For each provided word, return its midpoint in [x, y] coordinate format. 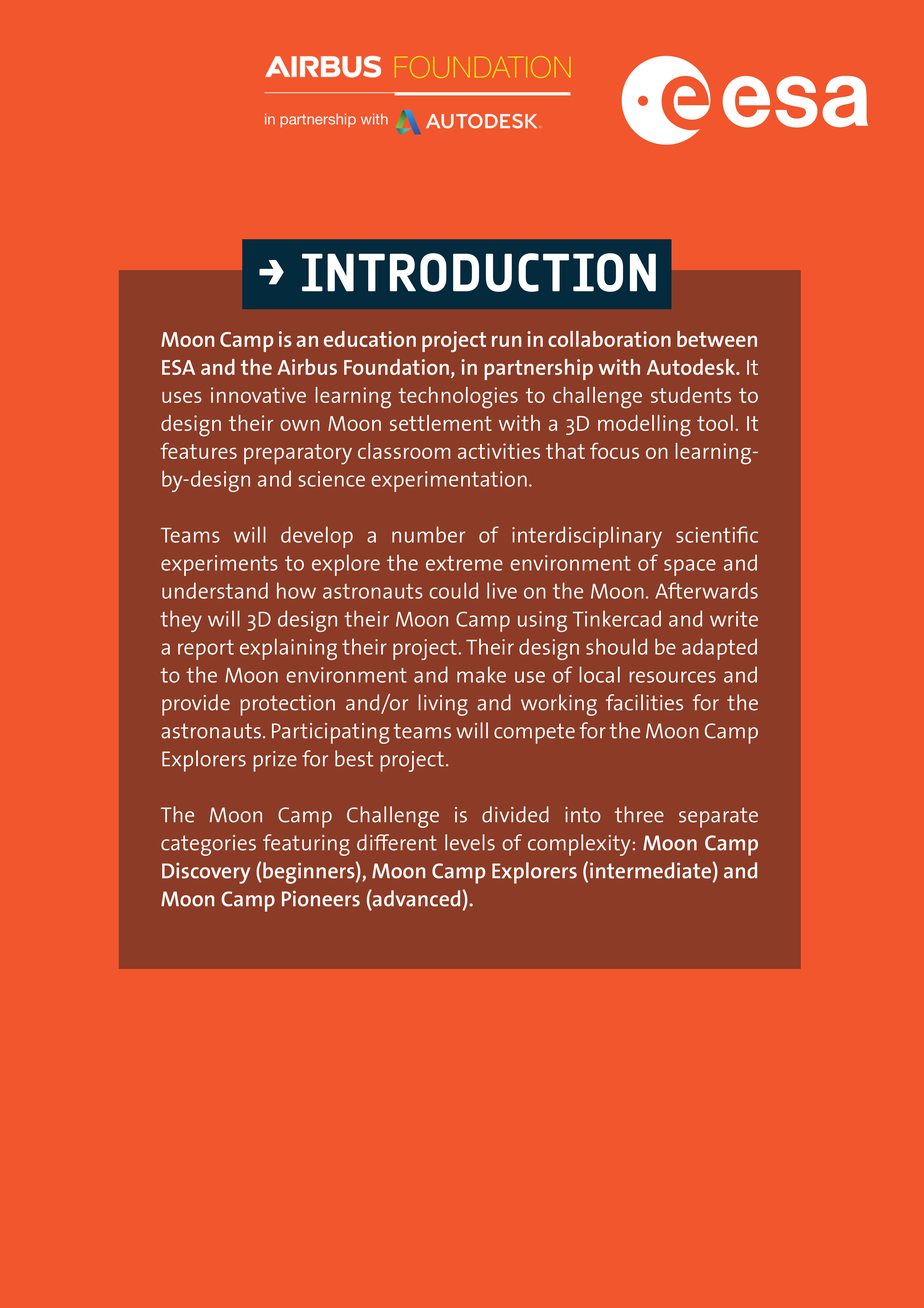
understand [215, 590]
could [454, 590]
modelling [644, 426]
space [690, 567]
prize [275, 761]
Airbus [307, 367]
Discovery [206, 873]
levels [470, 842]
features [198, 451]
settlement [441, 423]
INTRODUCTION [479, 272]
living [443, 705]
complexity [579, 845]
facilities [644, 702]
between [717, 339]
